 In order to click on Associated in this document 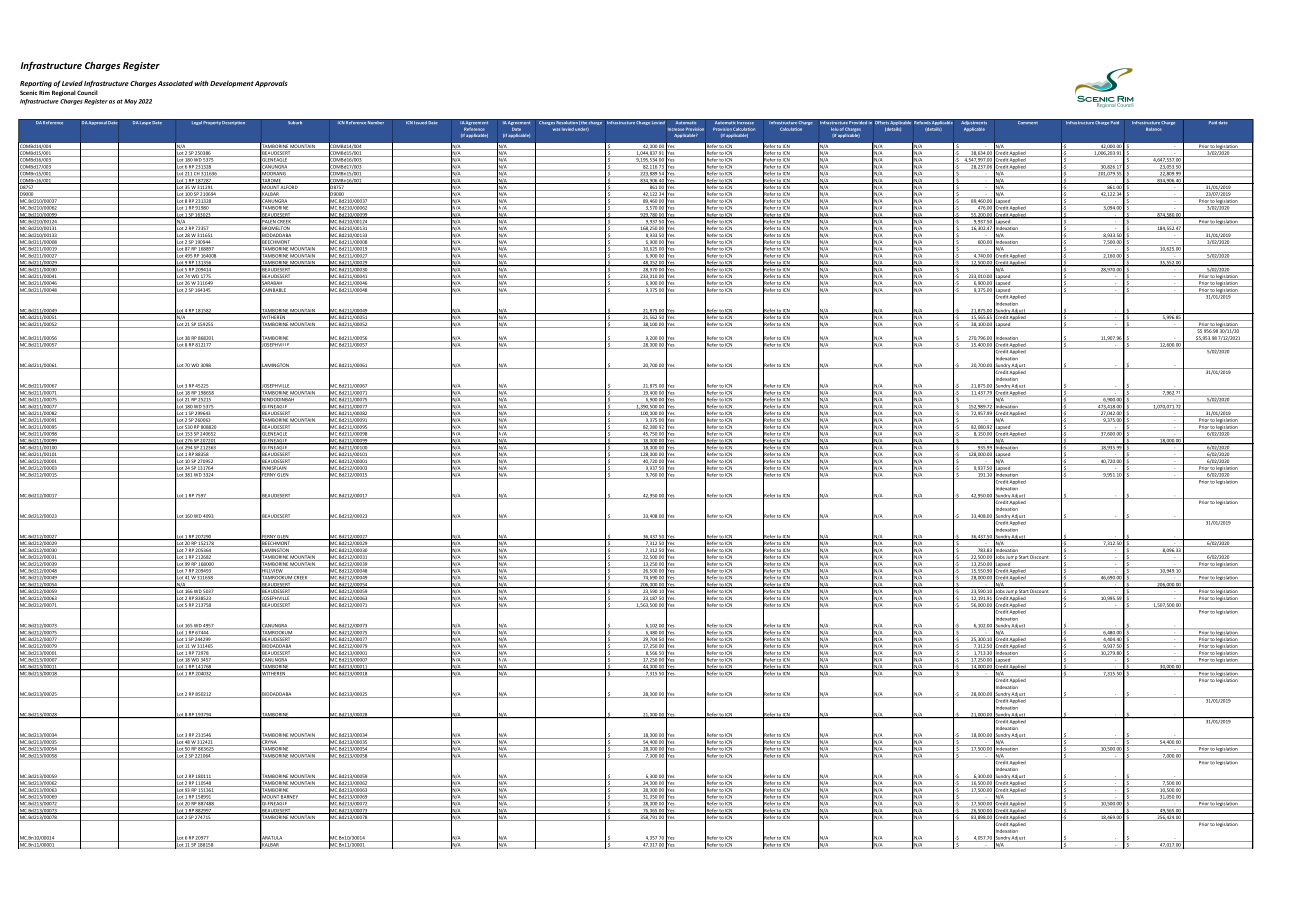, I will do `click(175, 83)`.
